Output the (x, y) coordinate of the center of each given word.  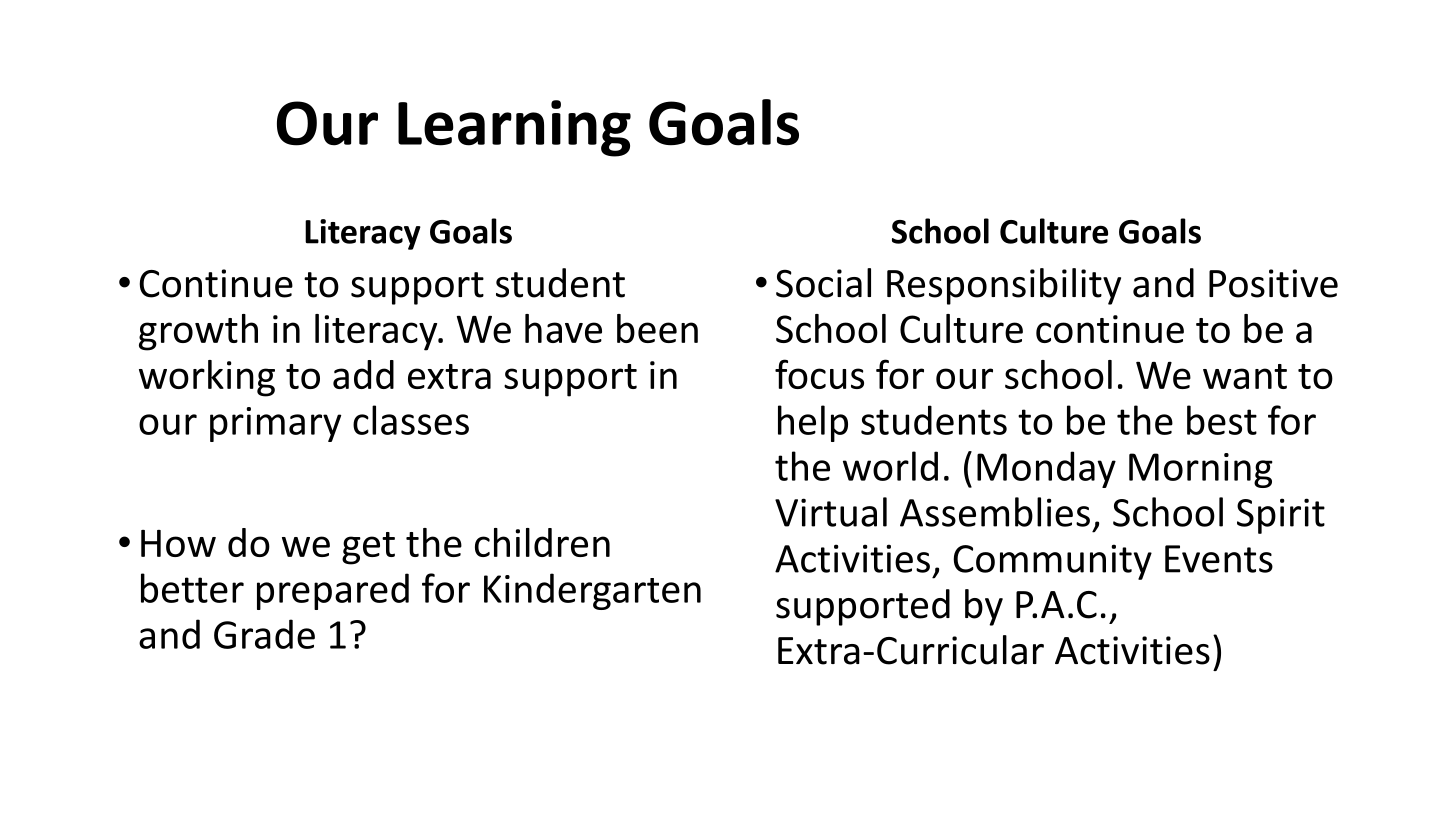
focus (819, 374)
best (1222, 420)
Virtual (831, 512)
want (1245, 376)
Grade (264, 634)
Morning (1201, 470)
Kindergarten (592, 591)
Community (1052, 562)
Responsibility (1004, 286)
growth (198, 332)
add (363, 374)
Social (823, 283)
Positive (1273, 283)
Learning (514, 128)
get (368, 548)
